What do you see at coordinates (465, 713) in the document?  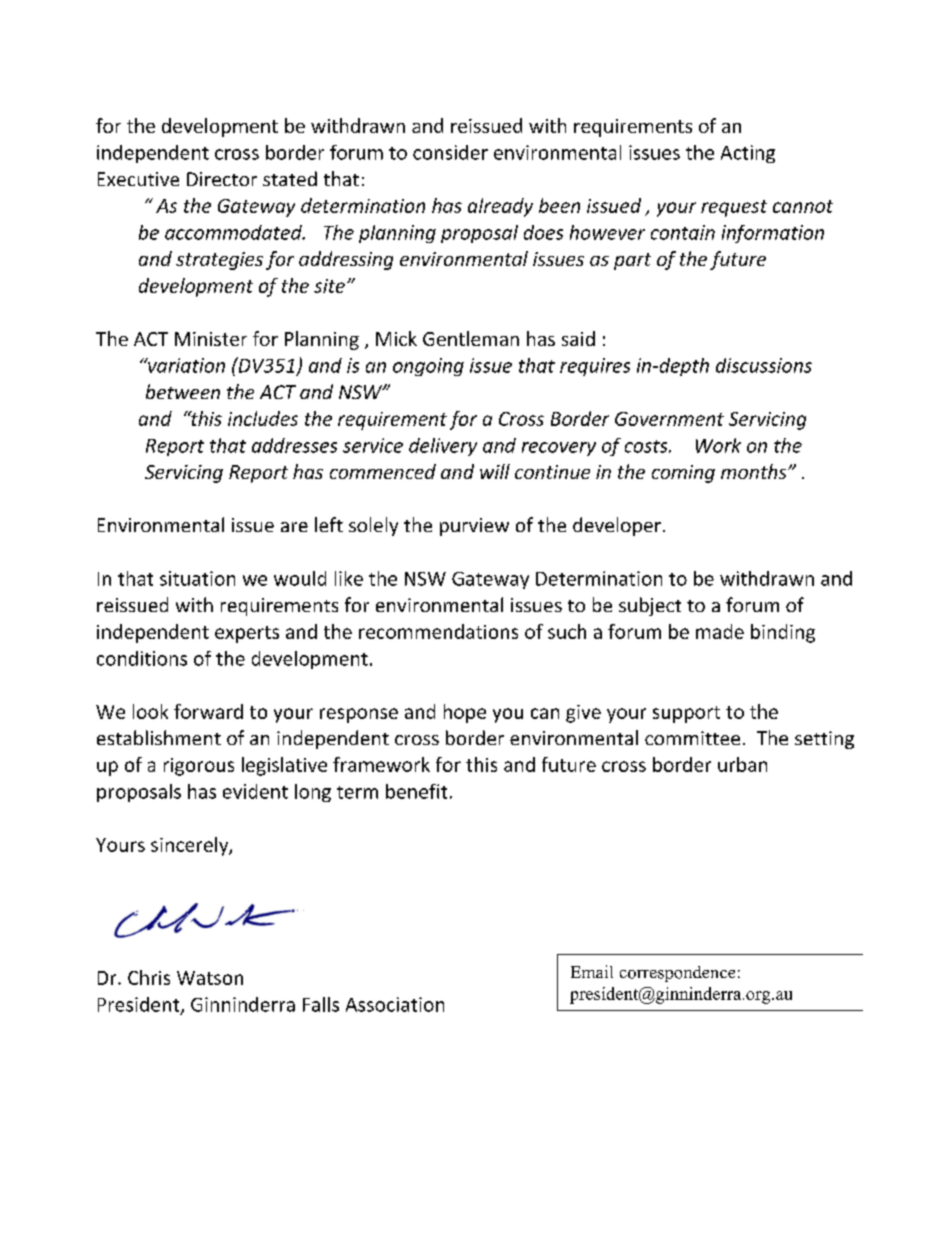 I see `hope` at bounding box center [465, 713].
